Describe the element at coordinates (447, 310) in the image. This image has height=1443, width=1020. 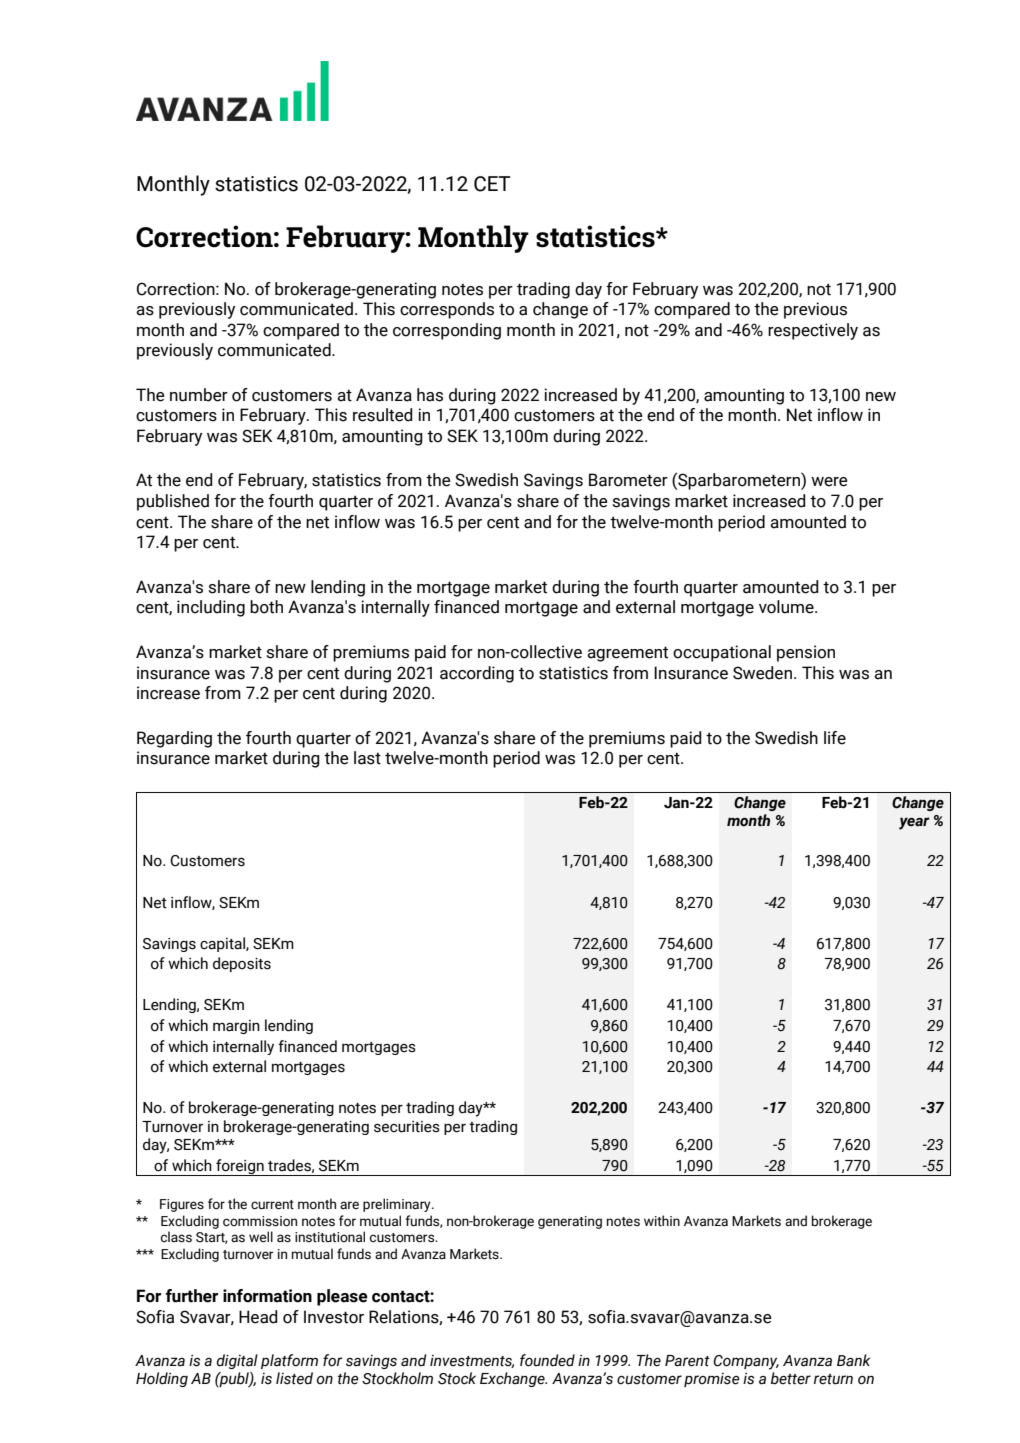
I see `corresponds` at that location.
